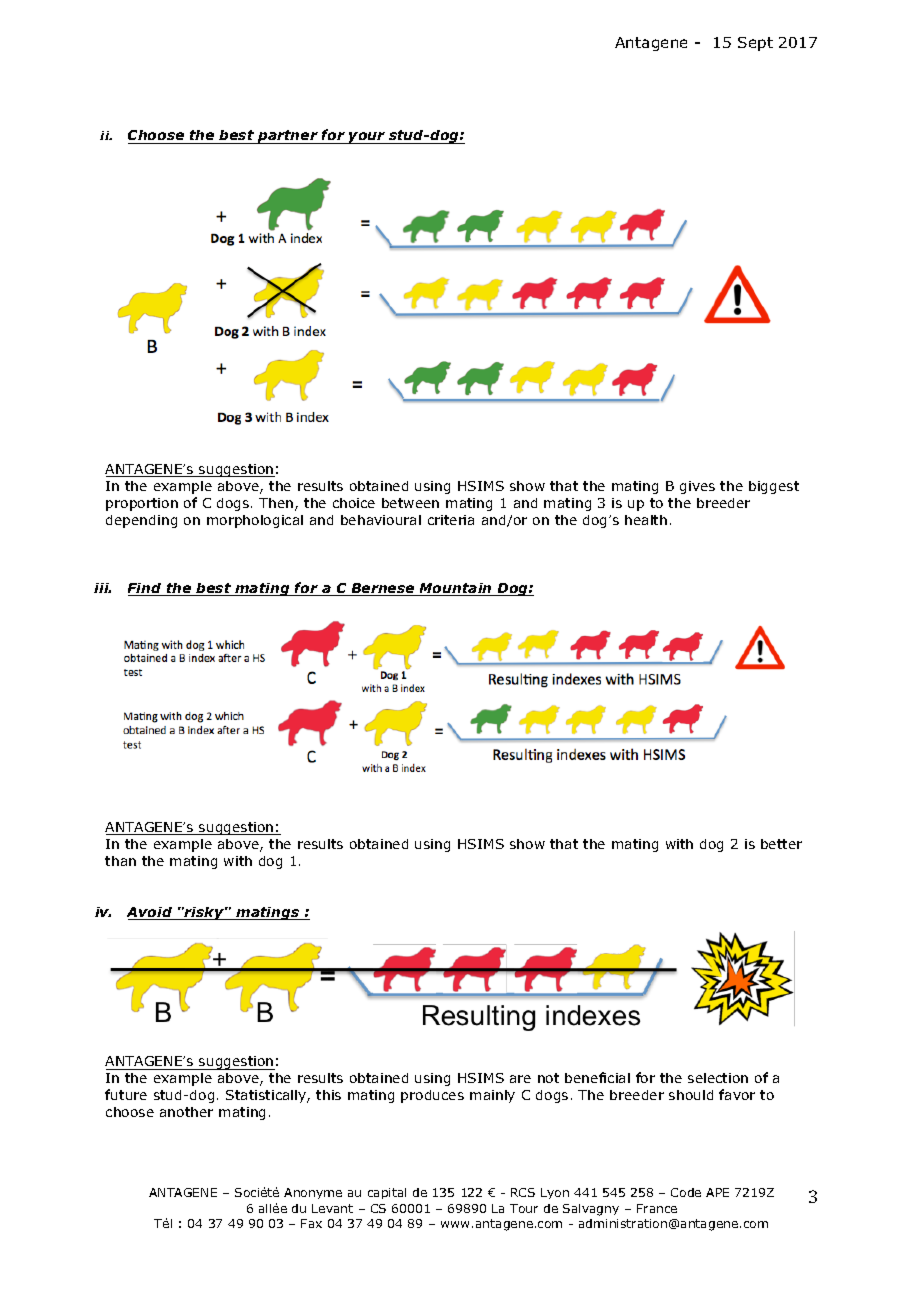 The height and width of the page is (1308, 924). What do you see at coordinates (686, 1192) in the page?
I see `Code` at bounding box center [686, 1192].
